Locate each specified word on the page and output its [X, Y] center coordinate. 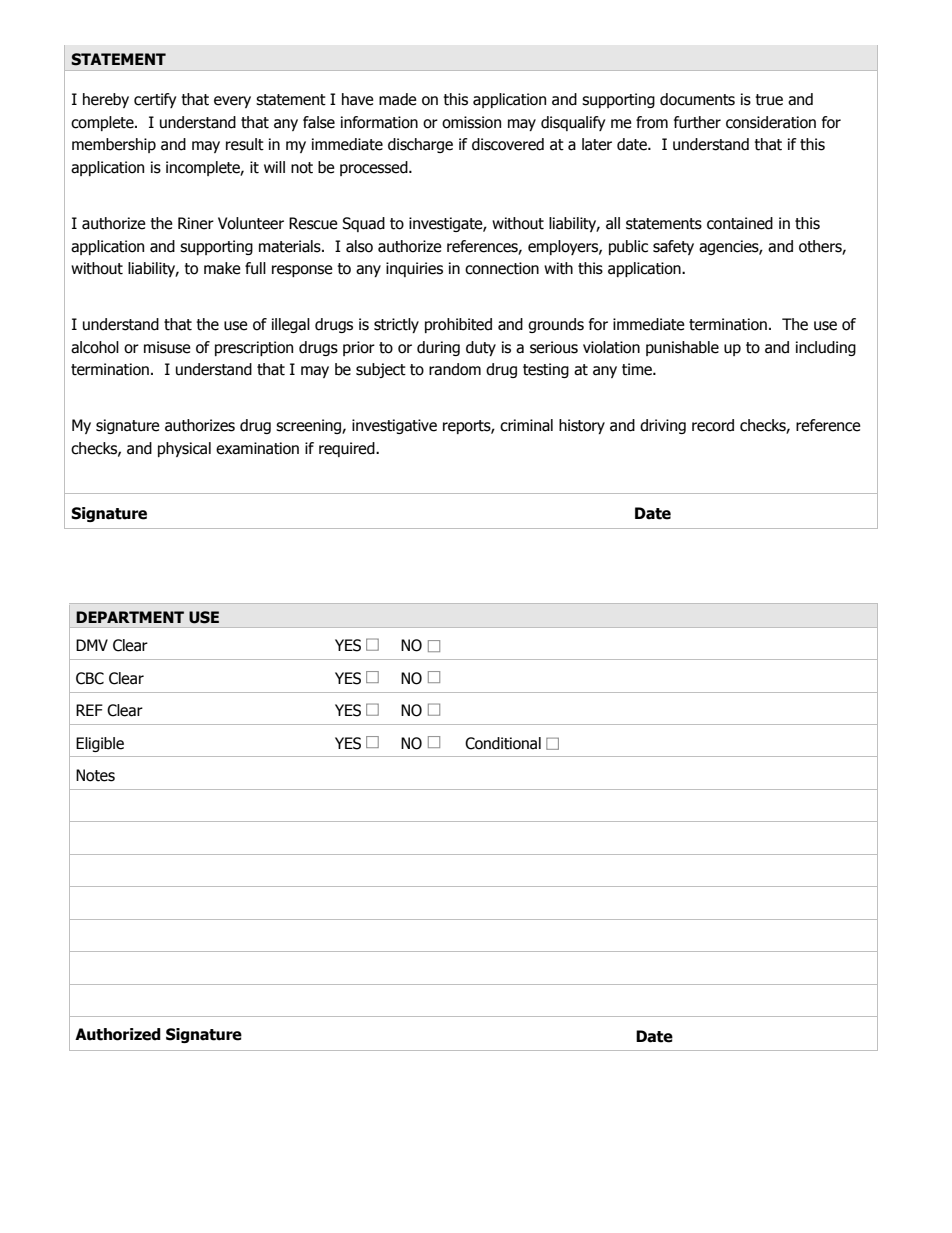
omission [471, 122]
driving [663, 426]
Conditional [503, 743]
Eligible [100, 744]
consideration [771, 122]
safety [673, 247]
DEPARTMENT [130, 617]
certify [155, 100]
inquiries [414, 269]
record [713, 425]
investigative [394, 426]
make [222, 268]
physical [184, 449]
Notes [95, 775]
